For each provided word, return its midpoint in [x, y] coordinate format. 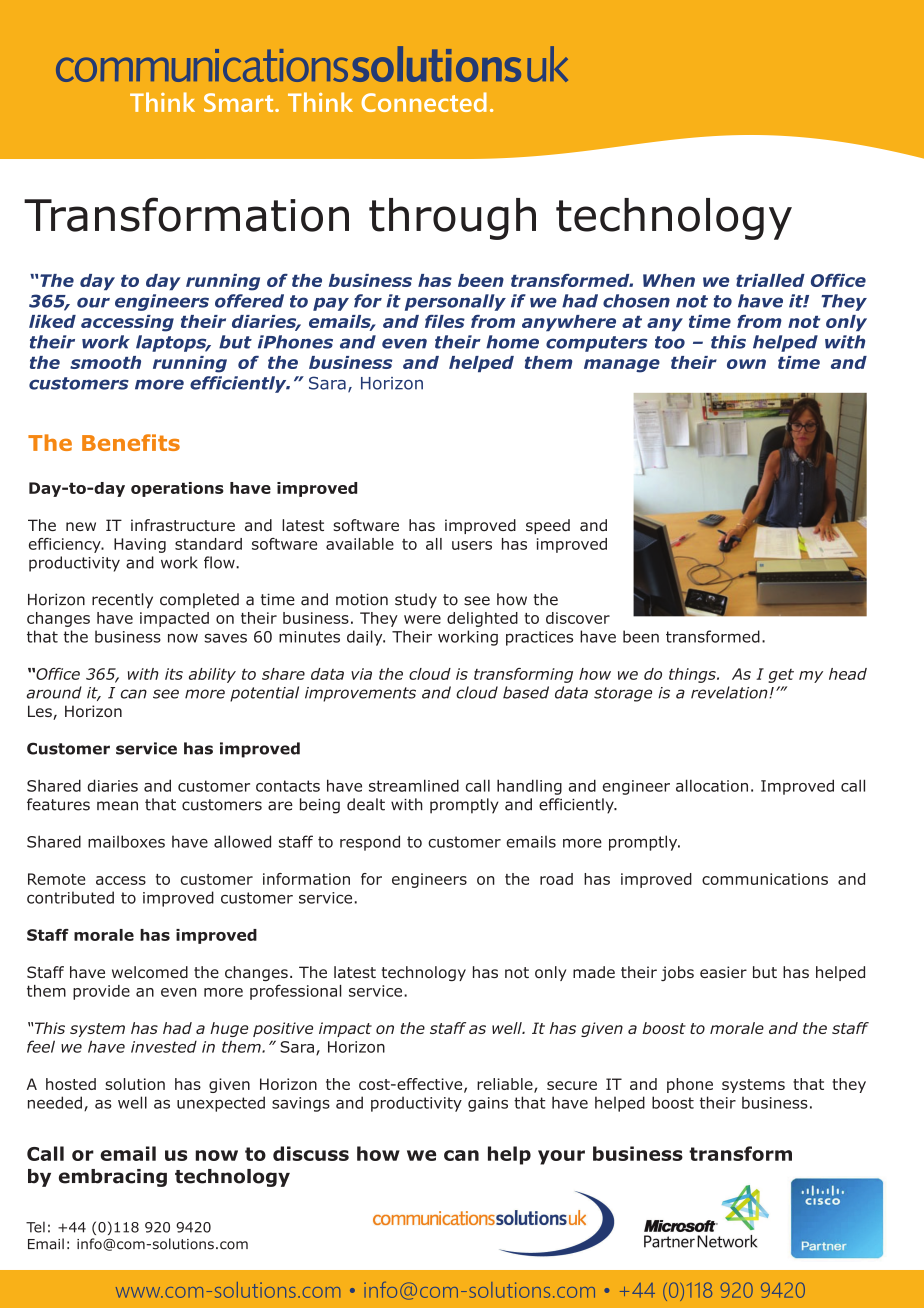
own [746, 364]
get [781, 676]
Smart [240, 102]
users [472, 545]
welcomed [150, 972]
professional [296, 992]
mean [117, 806]
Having [140, 545]
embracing [113, 1178]
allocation [712, 785]
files [445, 321]
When [669, 280]
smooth [105, 362]
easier [723, 972]
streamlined [414, 785]
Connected [424, 102]
